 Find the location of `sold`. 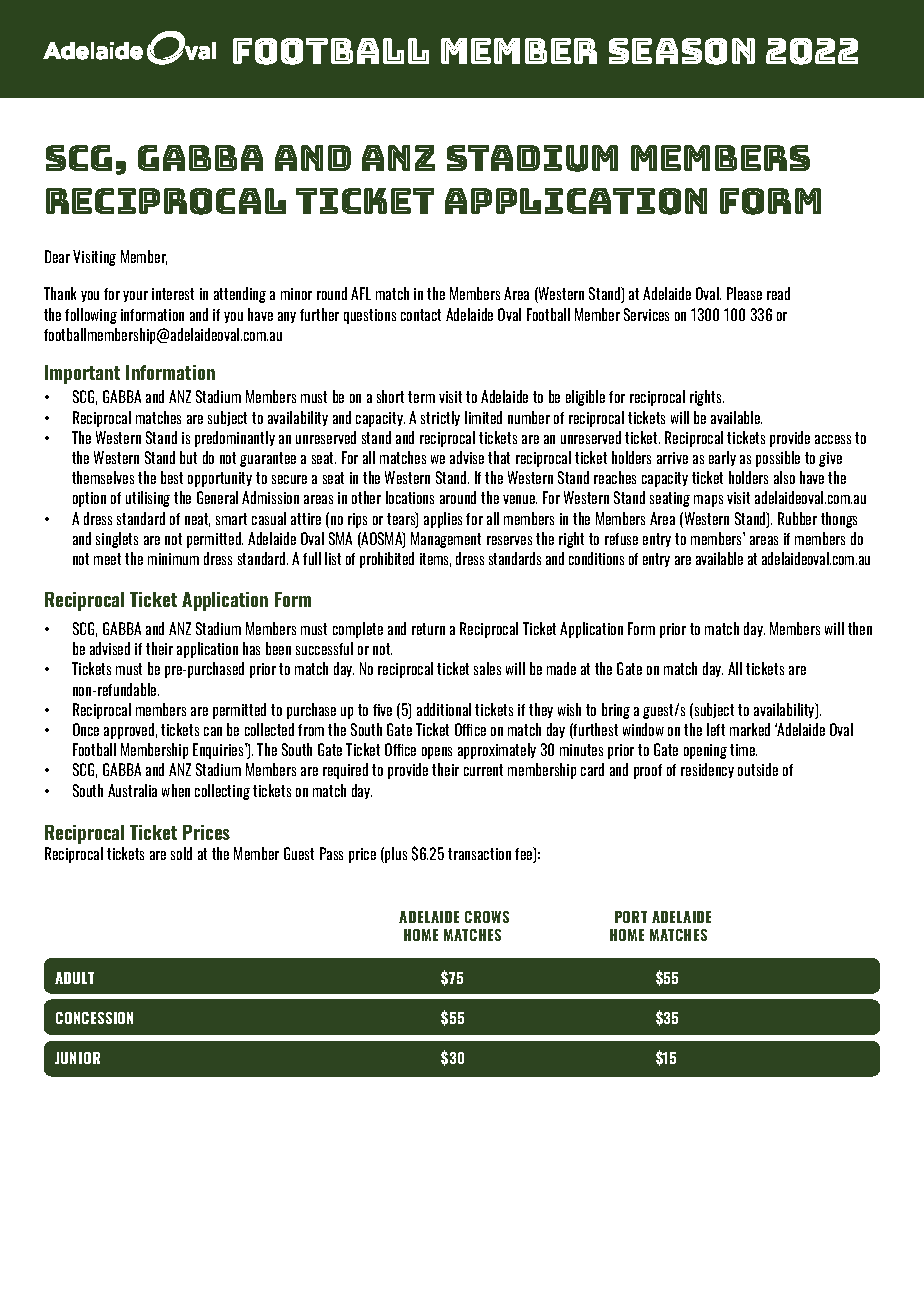

sold is located at coordinates (181, 853).
